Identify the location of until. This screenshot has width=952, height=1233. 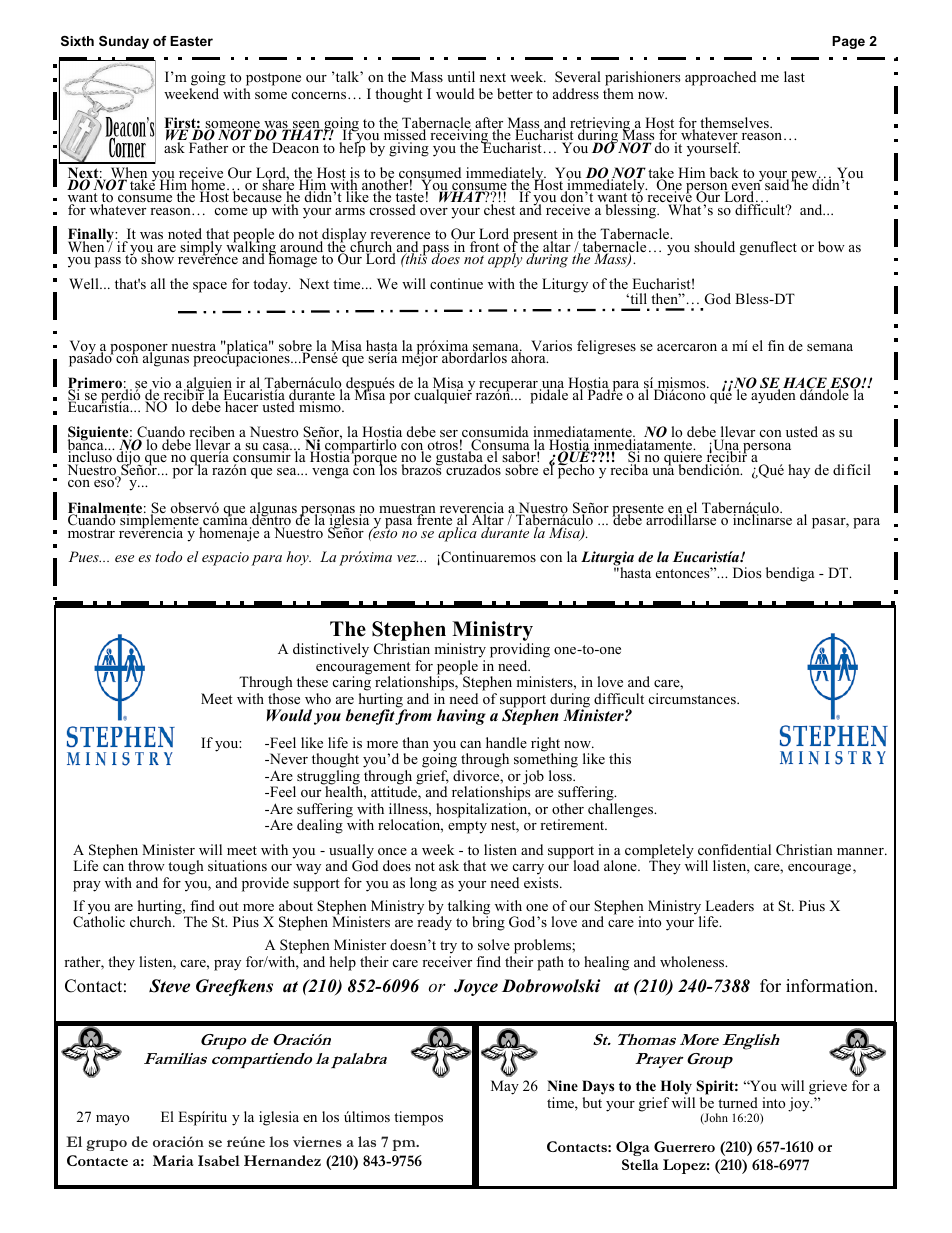
(461, 76).
